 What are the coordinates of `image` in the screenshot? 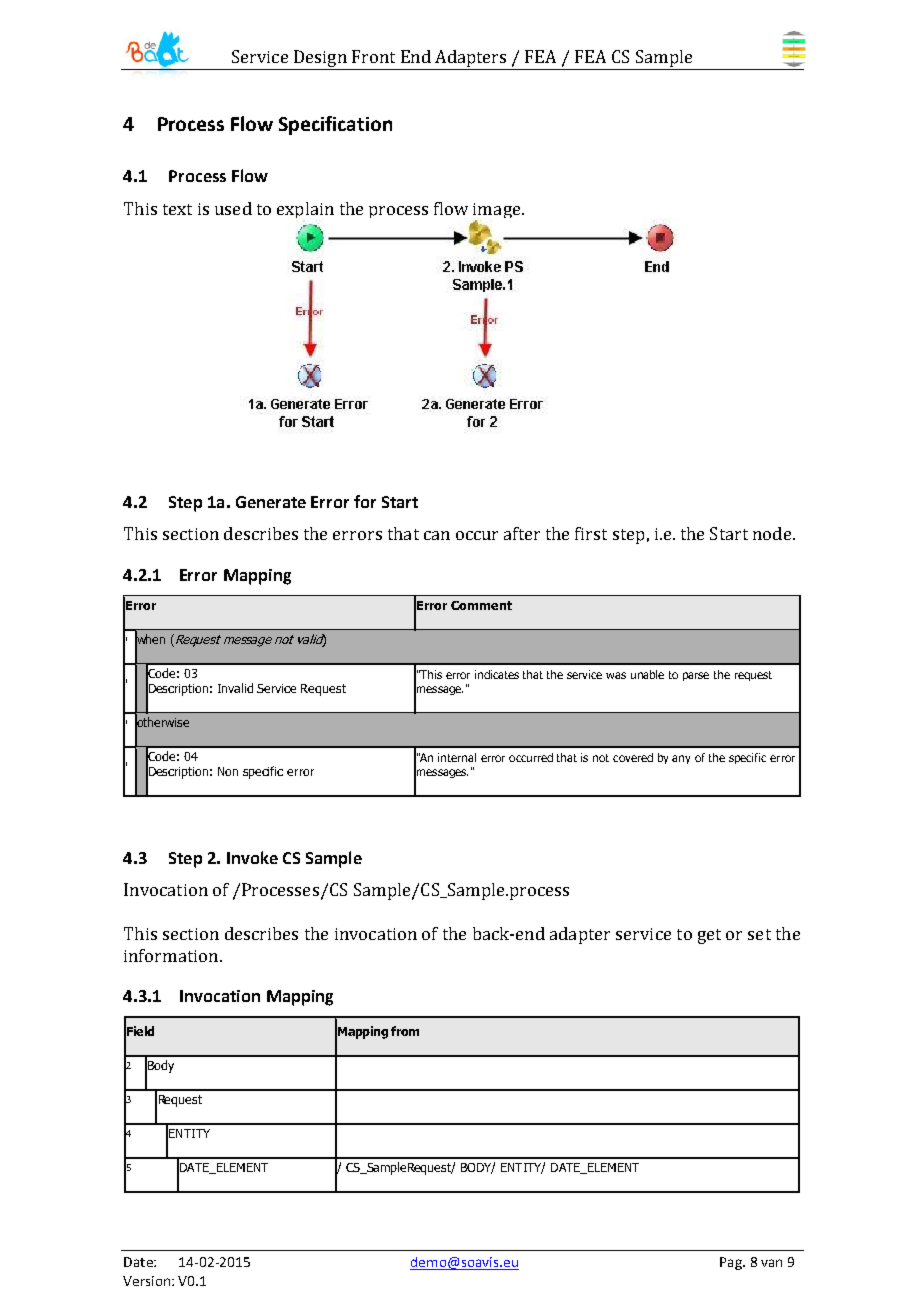 It's located at (498, 212).
